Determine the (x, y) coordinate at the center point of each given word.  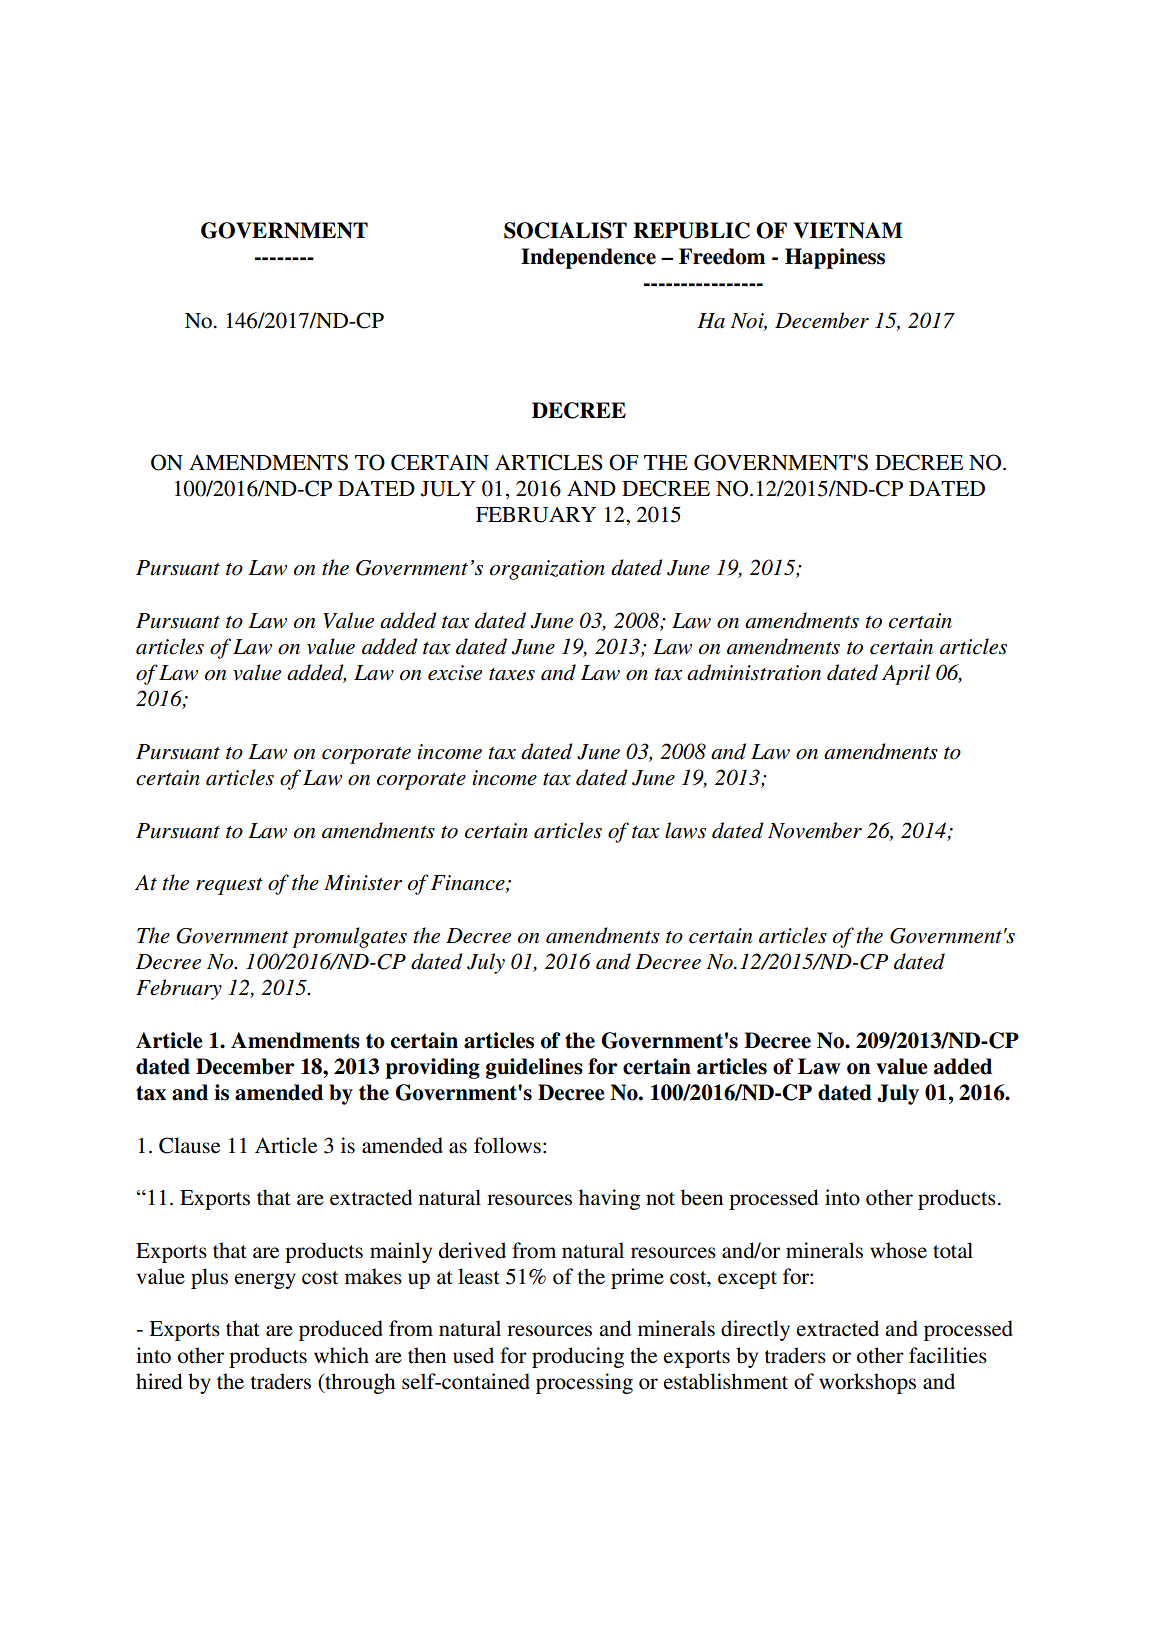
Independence (588, 258)
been (702, 1197)
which (341, 1355)
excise (455, 673)
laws (685, 830)
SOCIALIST (565, 230)
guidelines (534, 1068)
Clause (189, 1145)
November (815, 830)
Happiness (835, 258)
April (906, 674)
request (229, 886)
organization (547, 570)
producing (578, 1357)
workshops (867, 1383)
